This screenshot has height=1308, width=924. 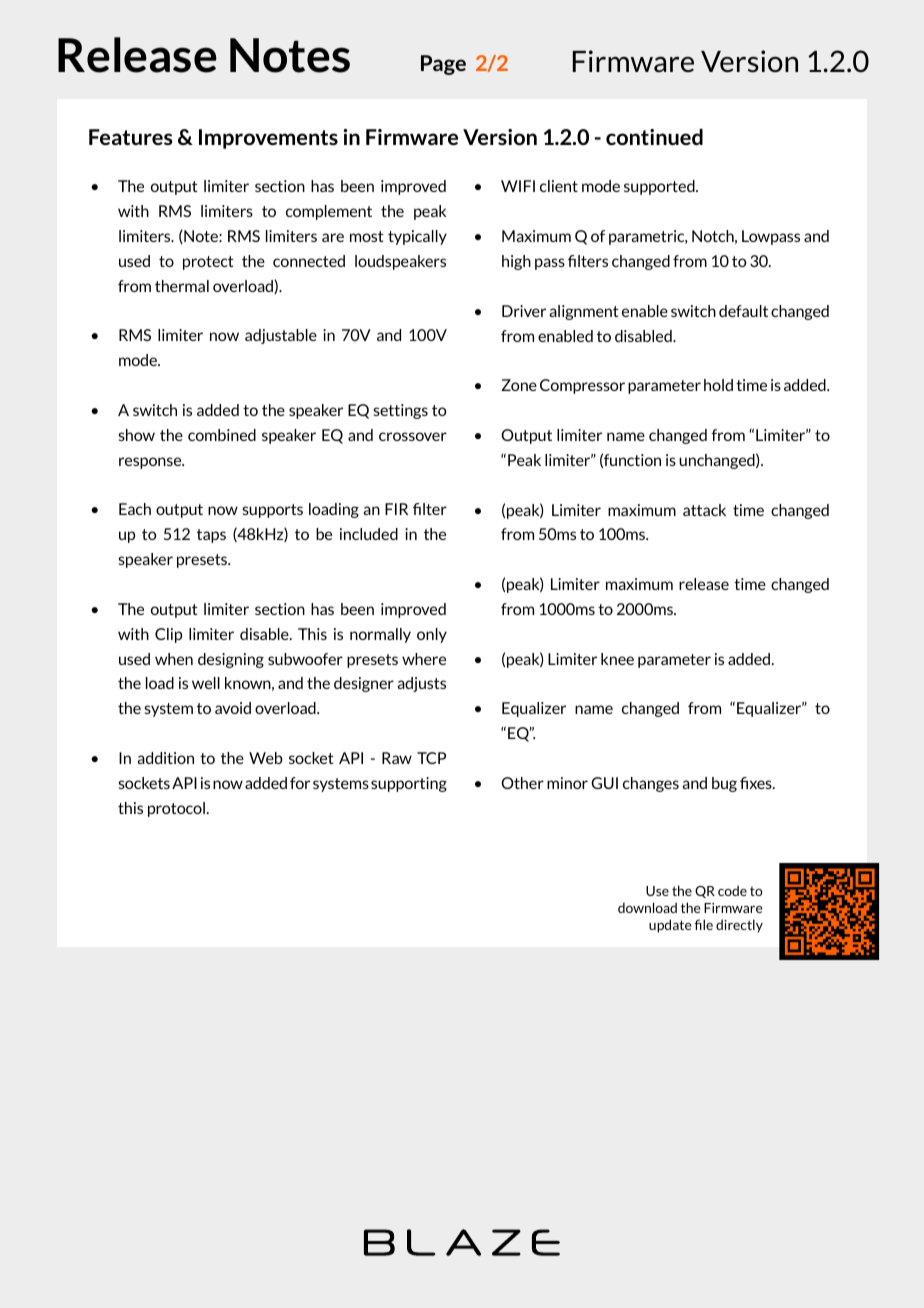 What do you see at coordinates (409, 784) in the screenshot?
I see `supporting` at bounding box center [409, 784].
